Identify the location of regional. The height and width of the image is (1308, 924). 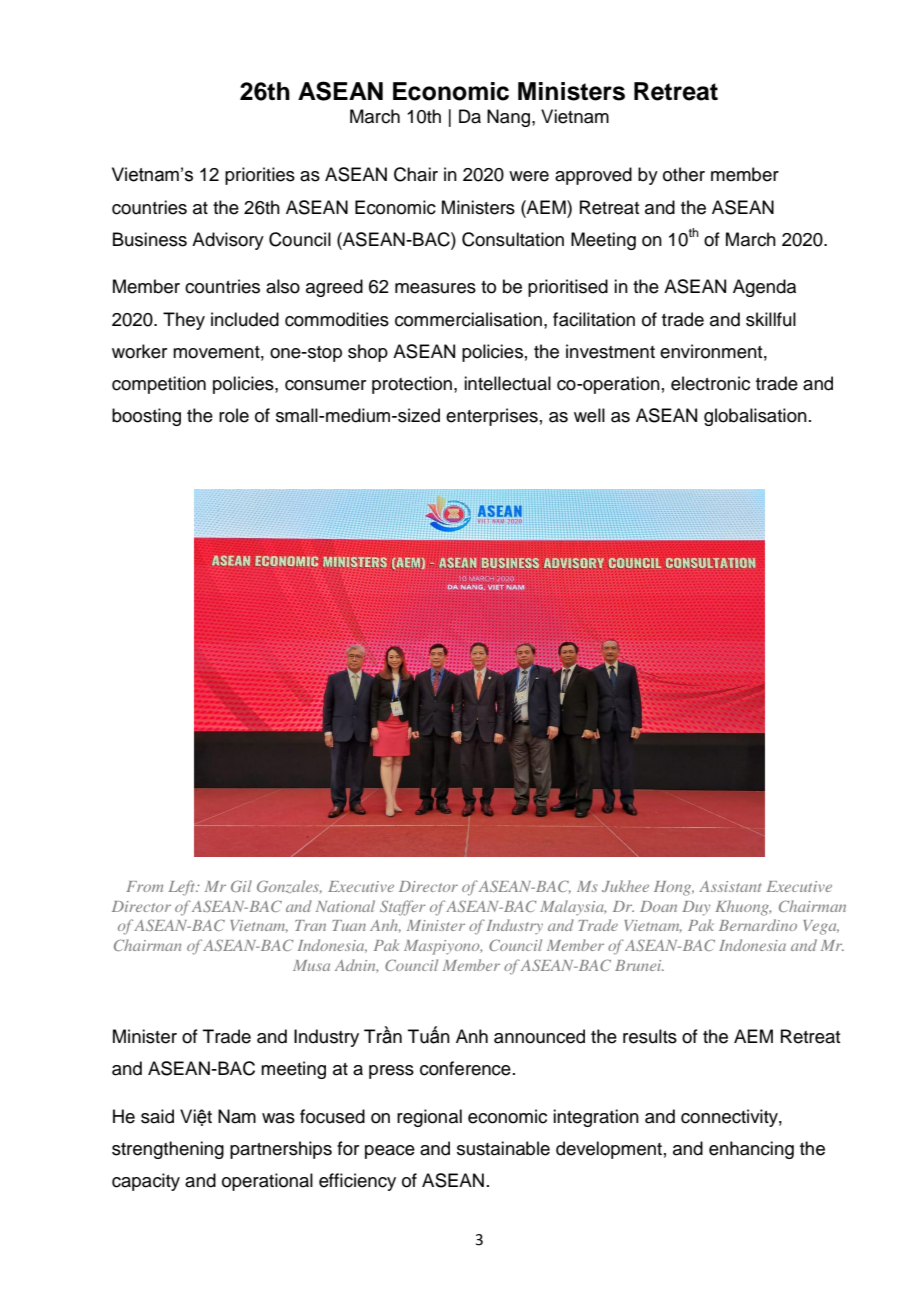
(429, 1118).
